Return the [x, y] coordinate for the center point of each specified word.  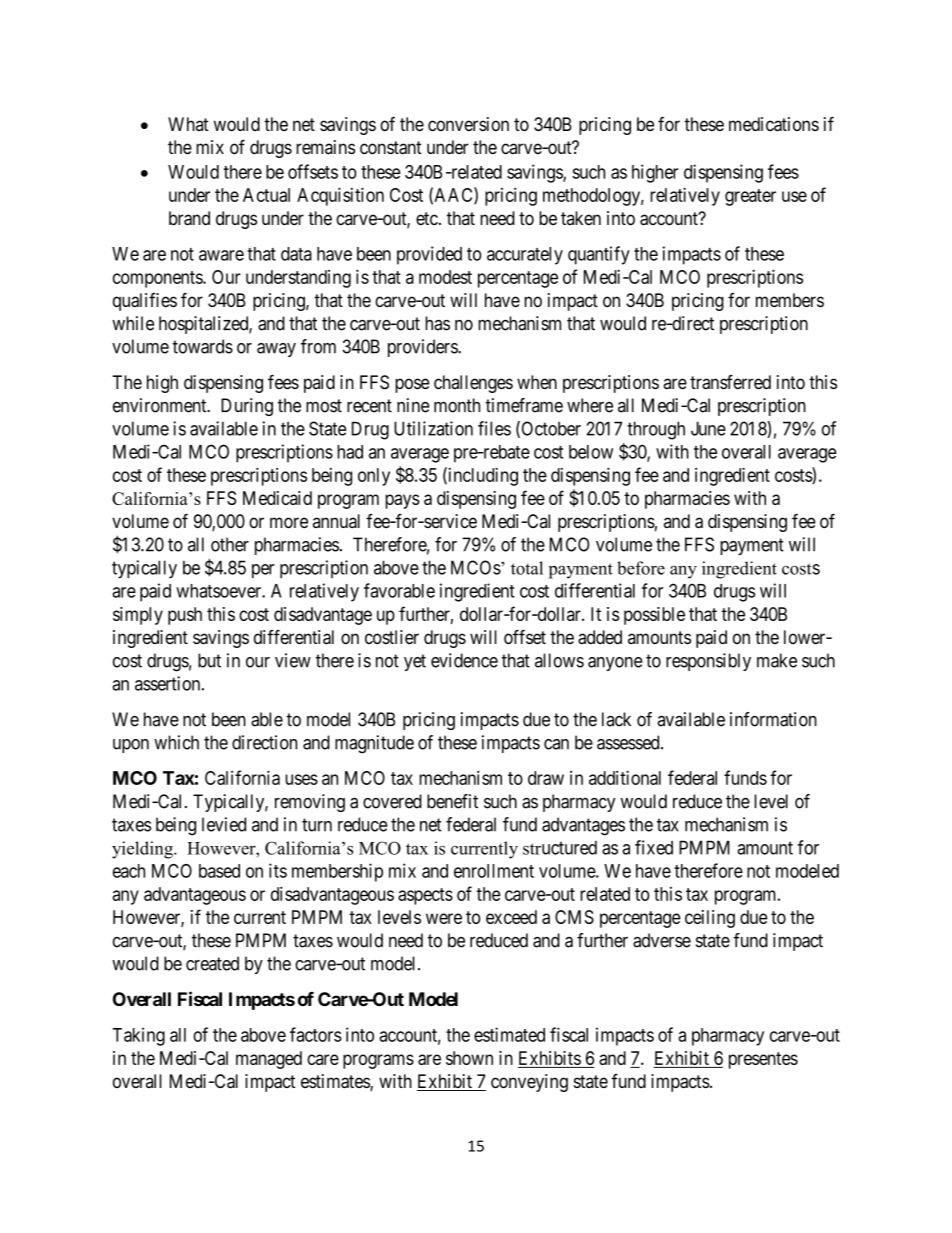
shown [469, 1058]
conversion [468, 124]
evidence [464, 660]
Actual [266, 195]
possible [654, 616]
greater [750, 197]
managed [269, 1060]
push [185, 616]
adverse [662, 940]
